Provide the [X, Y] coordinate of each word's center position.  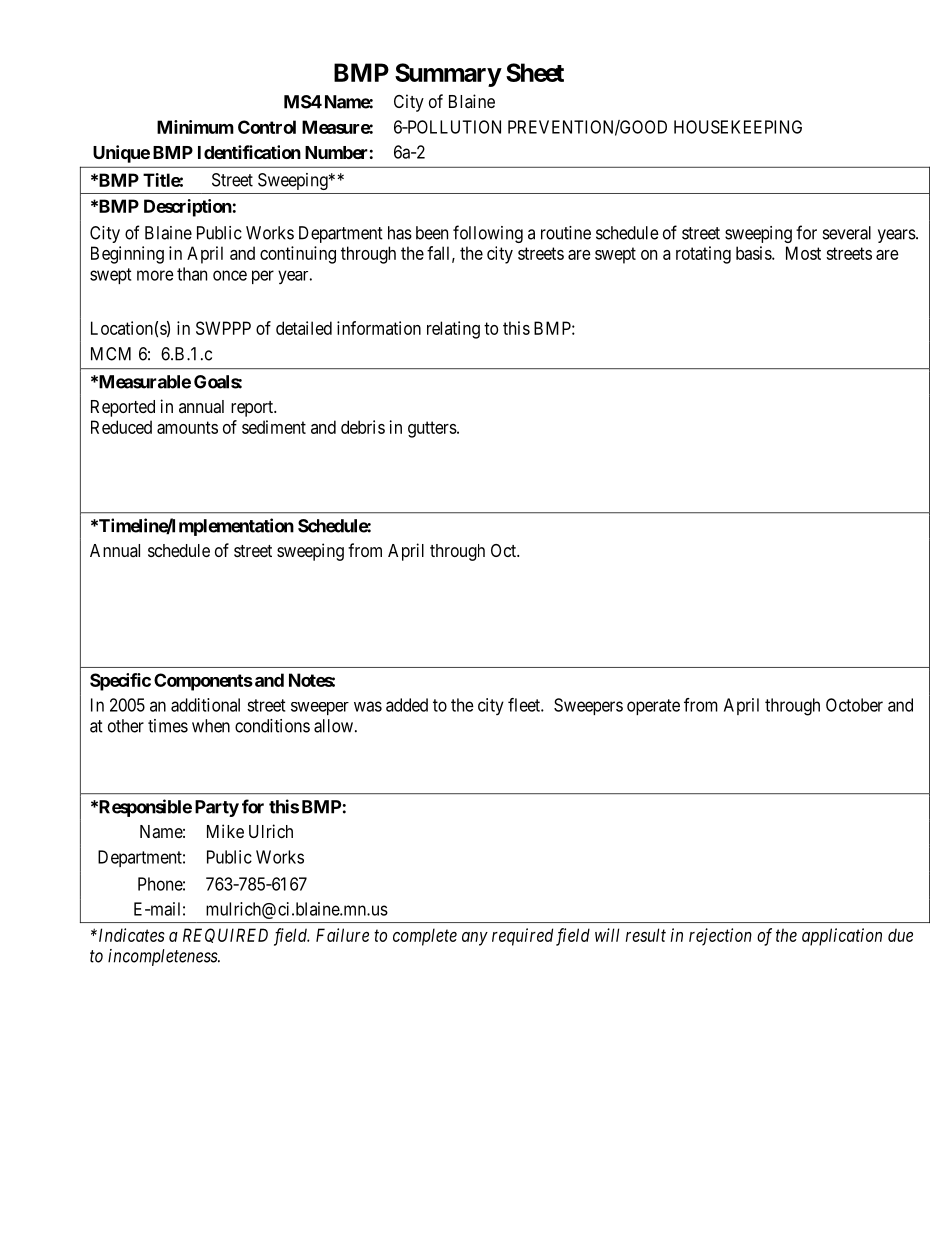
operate [653, 707]
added [407, 705]
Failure [342, 935]
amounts [187, 427]
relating [453, 330]
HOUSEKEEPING [738, 127]
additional [205, 705]
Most [803, 253]
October [854, 705]
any [475, 939]
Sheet [535, 72]
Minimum [195, 127]
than [192, 274]
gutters [432, 429]
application [842, 937]
